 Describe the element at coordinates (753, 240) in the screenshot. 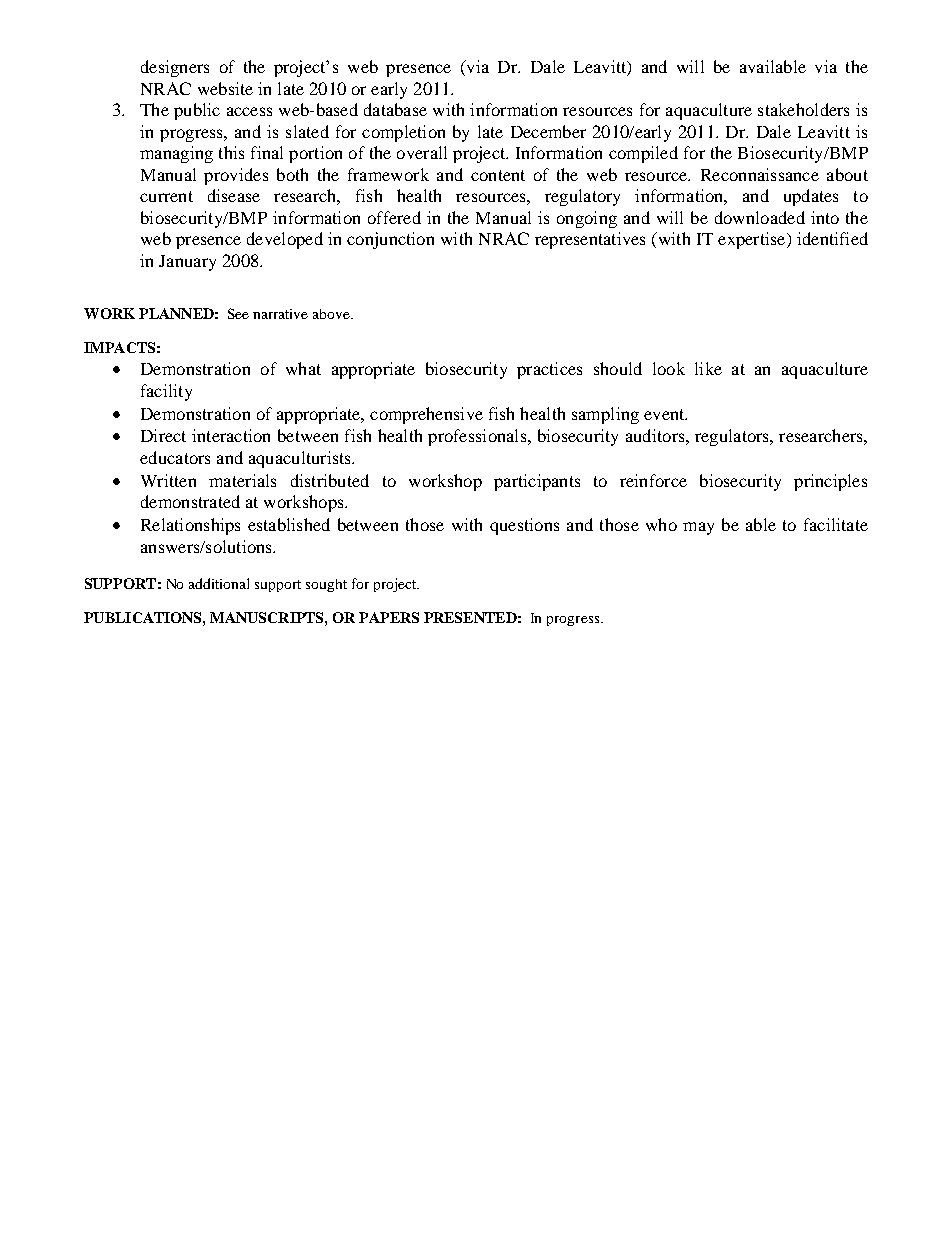

I see `expertise` at that location.
